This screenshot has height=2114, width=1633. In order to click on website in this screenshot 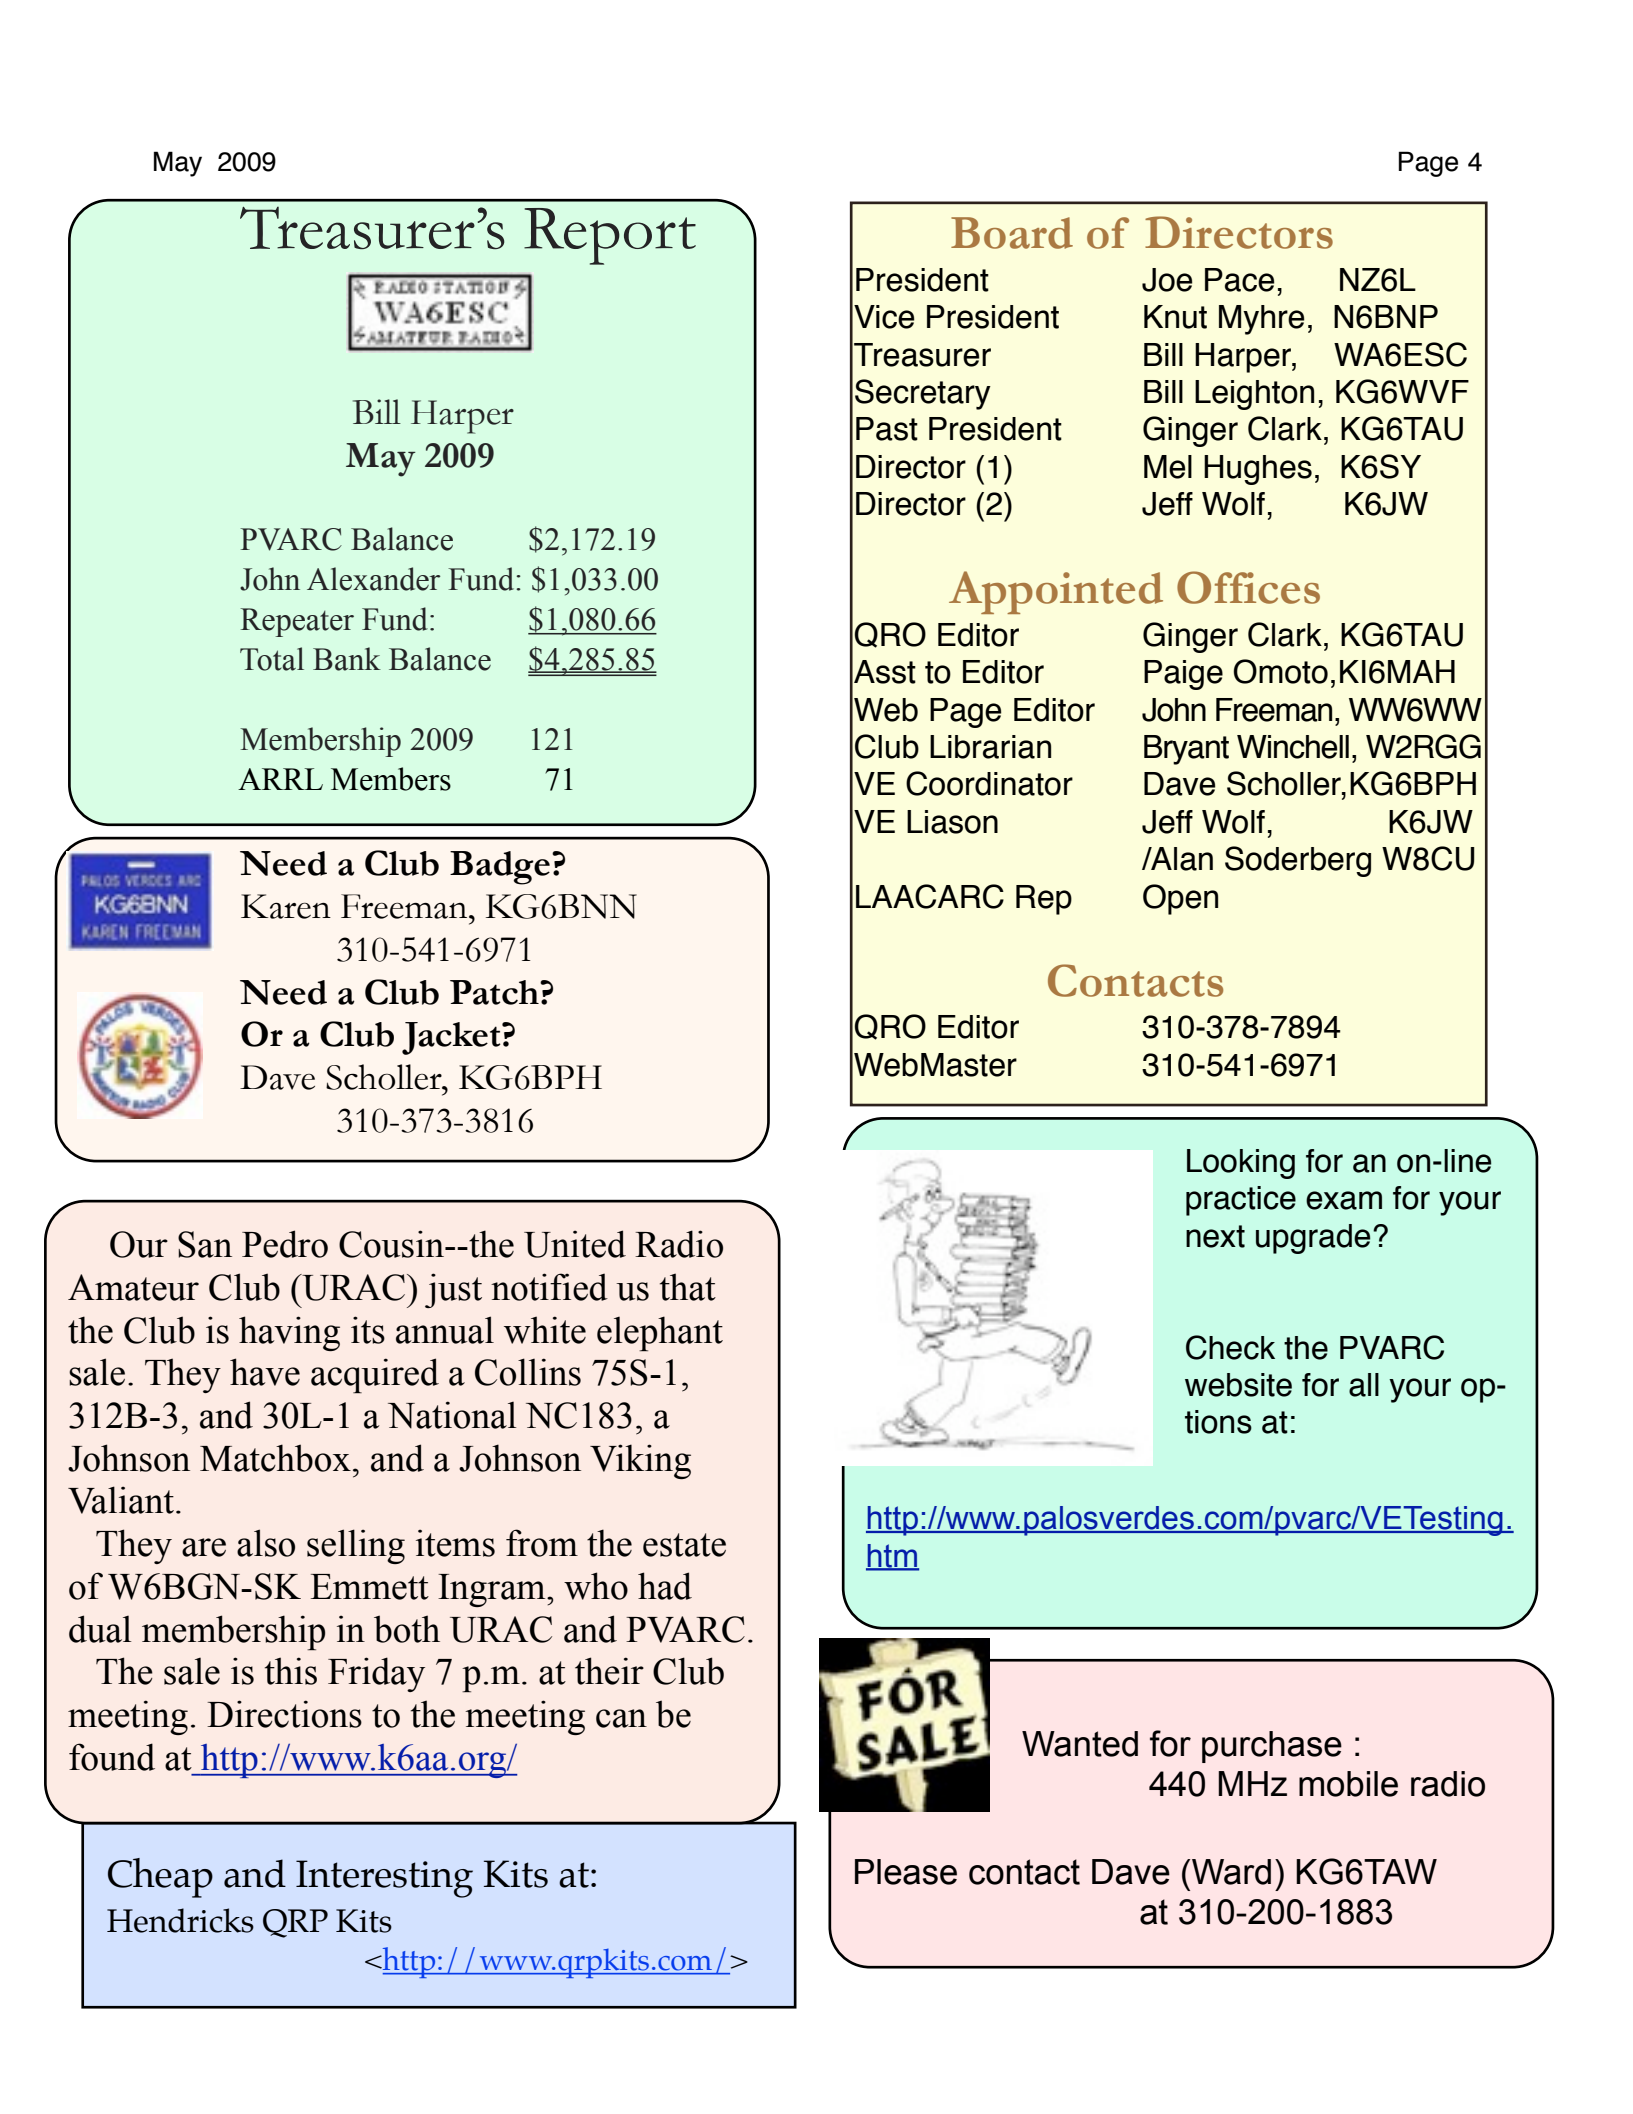, I will do `click(1238, 1385)`.
